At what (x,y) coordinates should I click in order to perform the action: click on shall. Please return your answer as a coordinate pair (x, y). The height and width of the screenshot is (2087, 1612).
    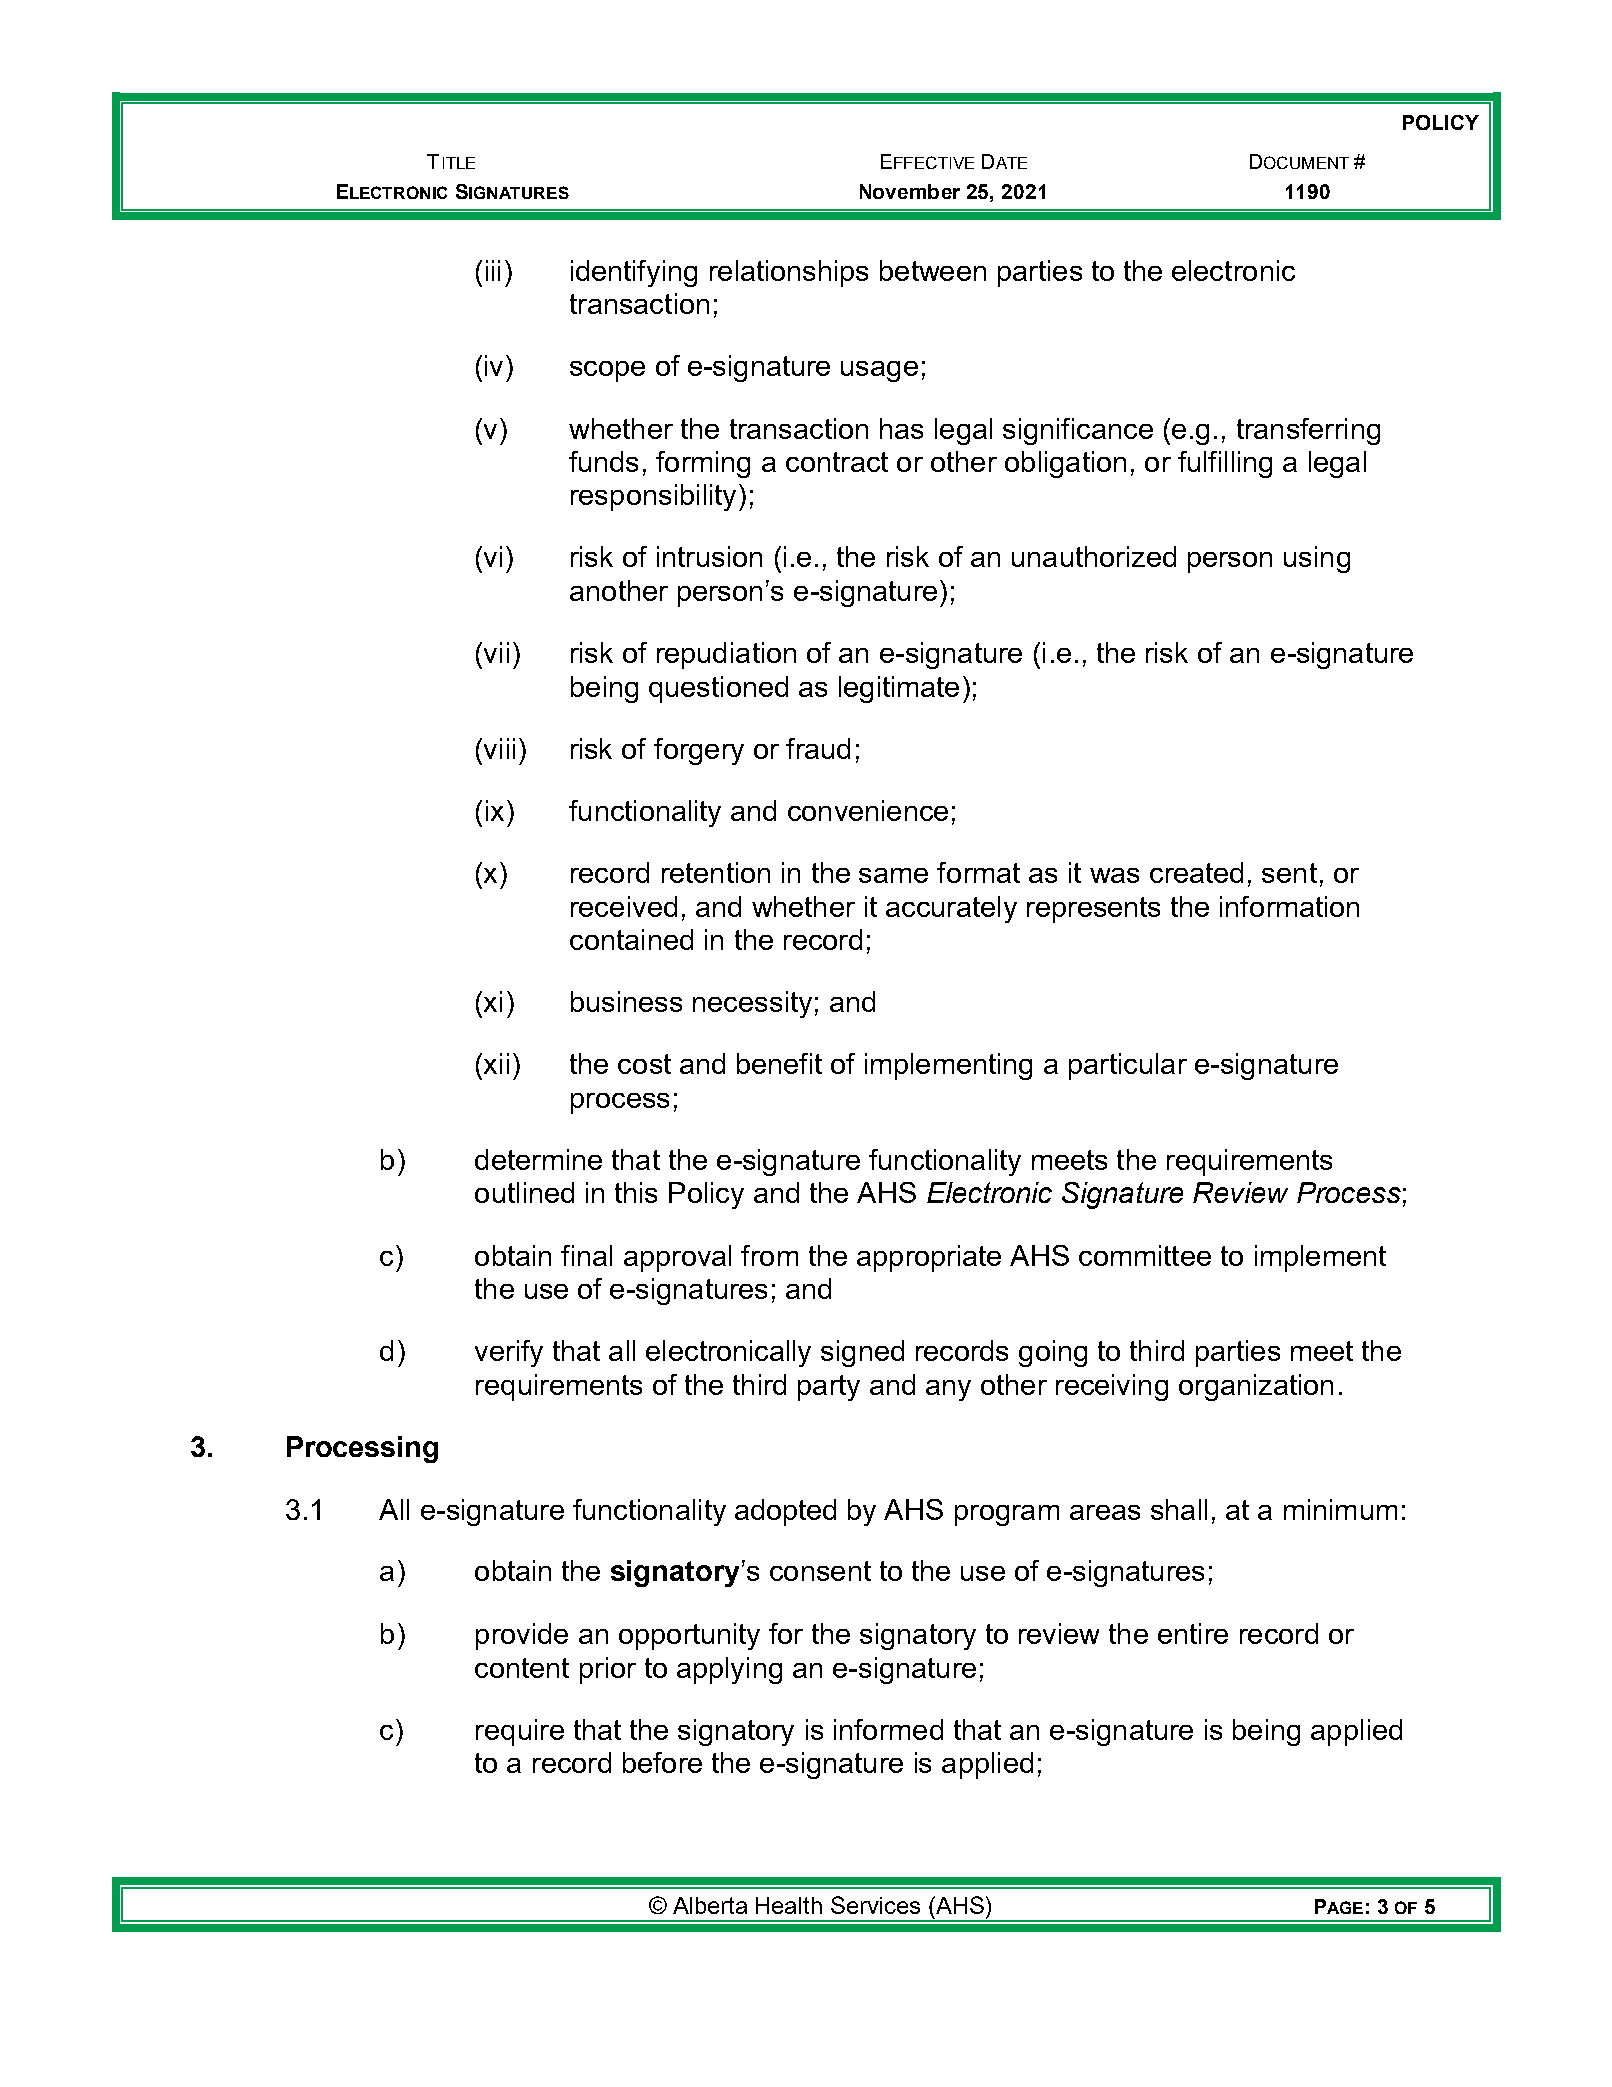
    Looking at the image, I should click on (1179, 1509).
